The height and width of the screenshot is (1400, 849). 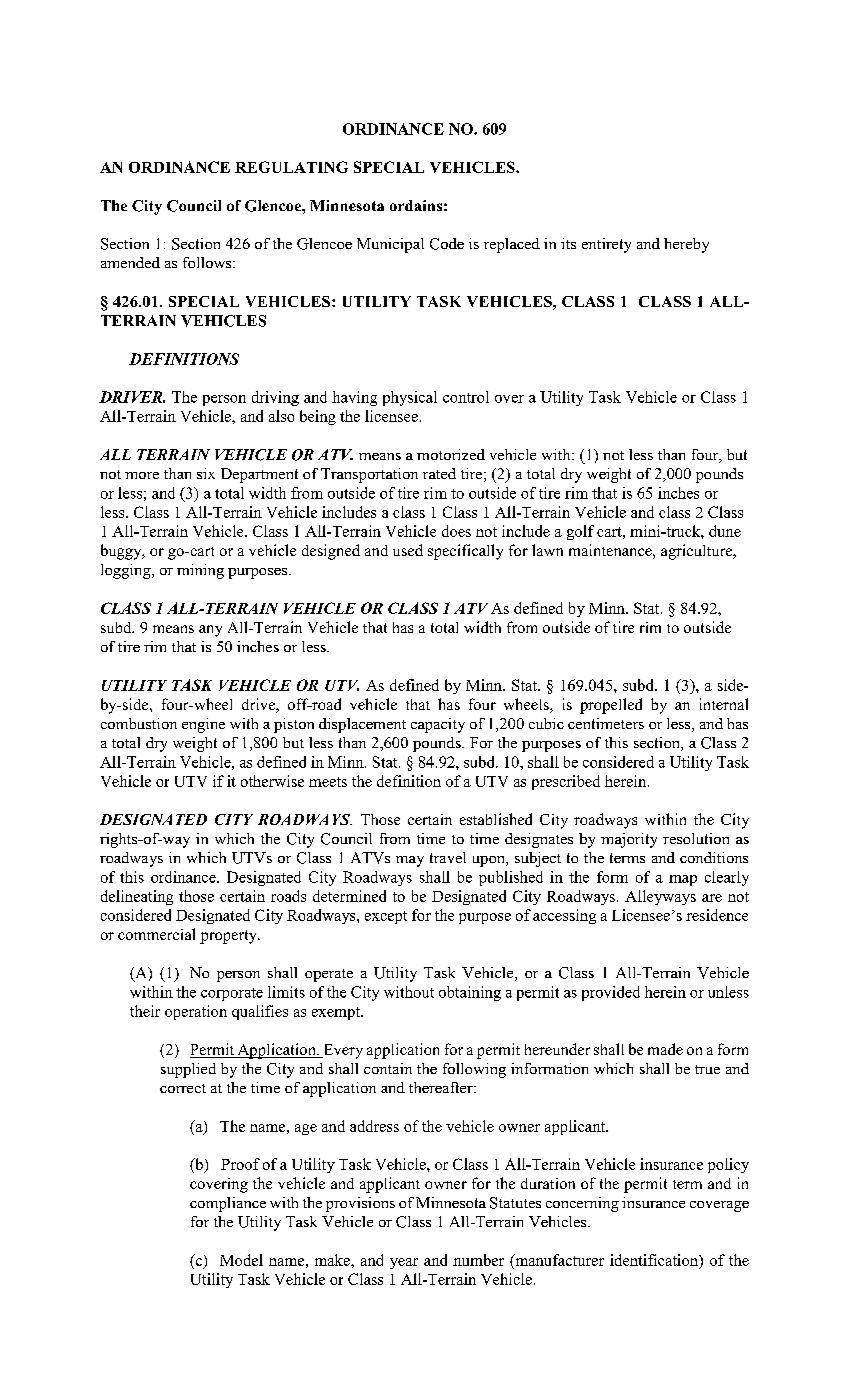 I want to click on buggy, so click(x=122, y=552).
